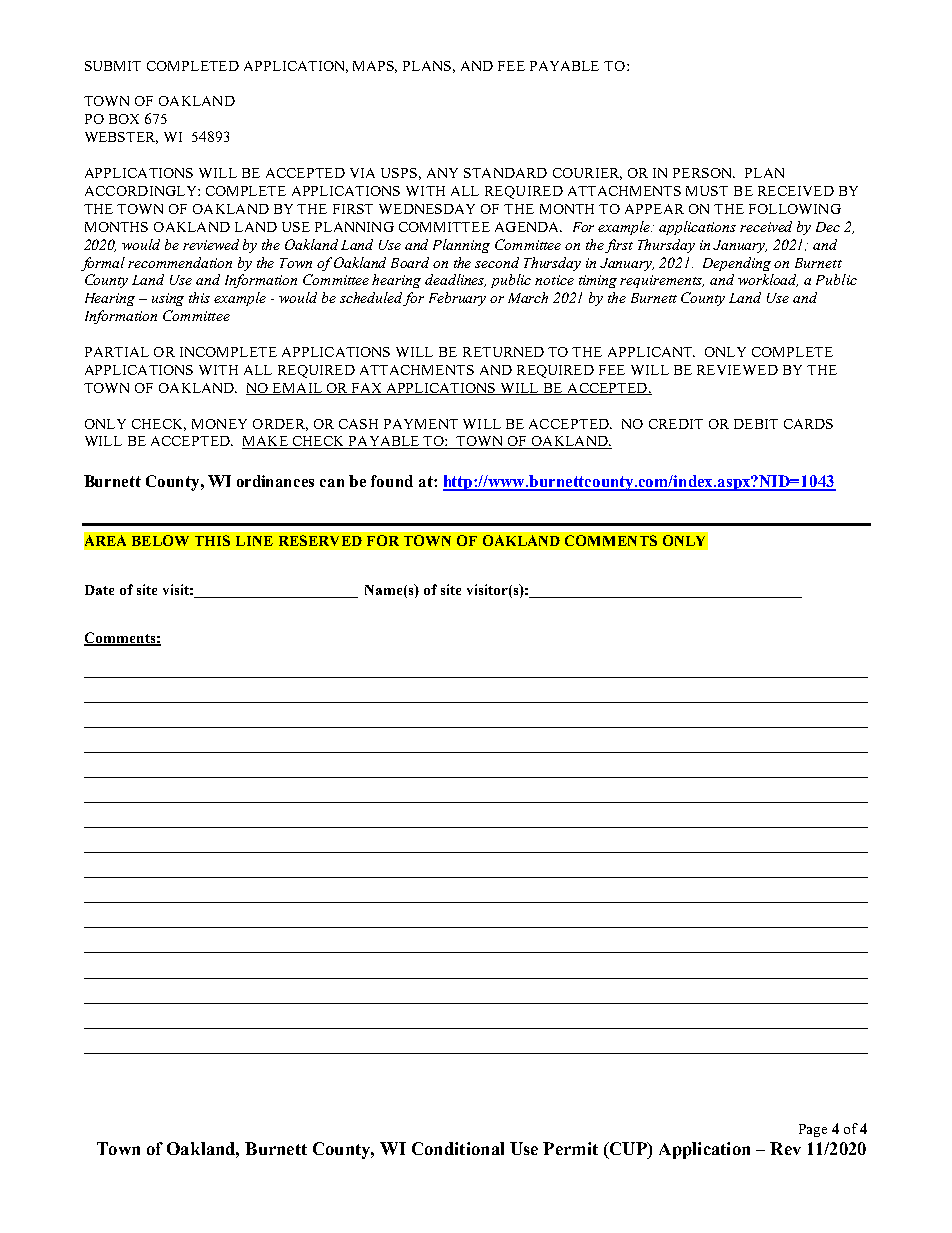 The width and height of the screenshot is (952, 1233). I want to click on RETURNED, so click(503, 352).
